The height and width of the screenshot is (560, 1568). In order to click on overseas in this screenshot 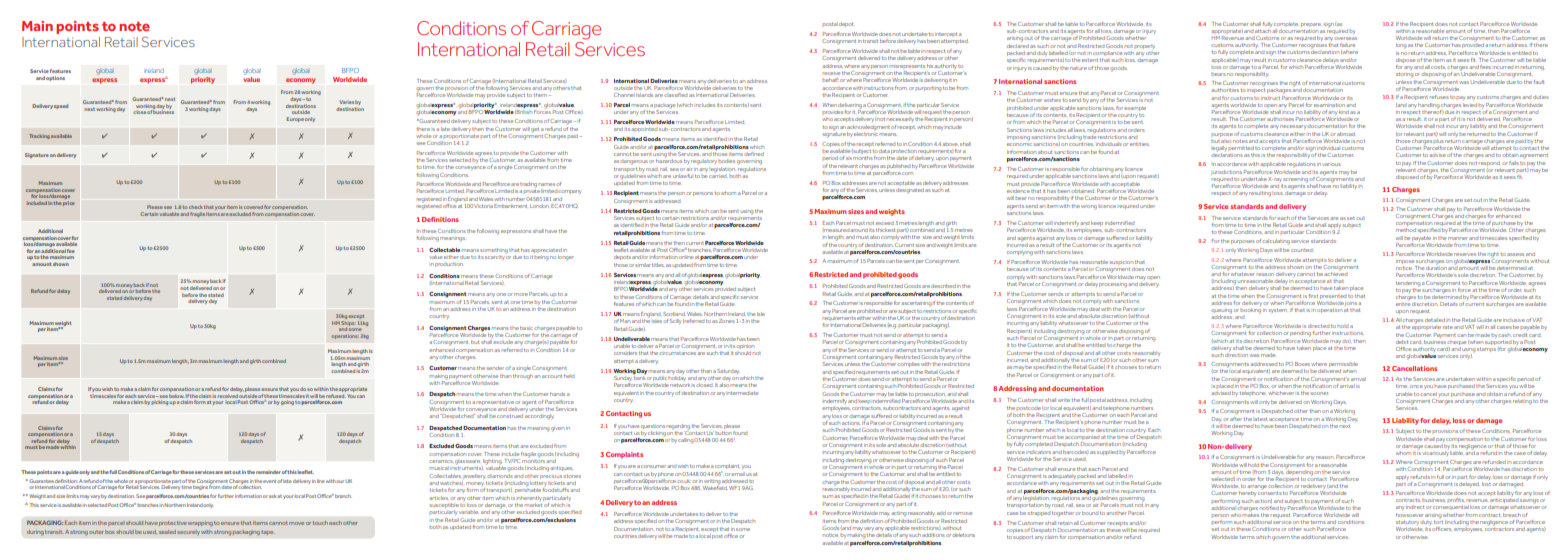, I will do `click(1345, 38)`.
